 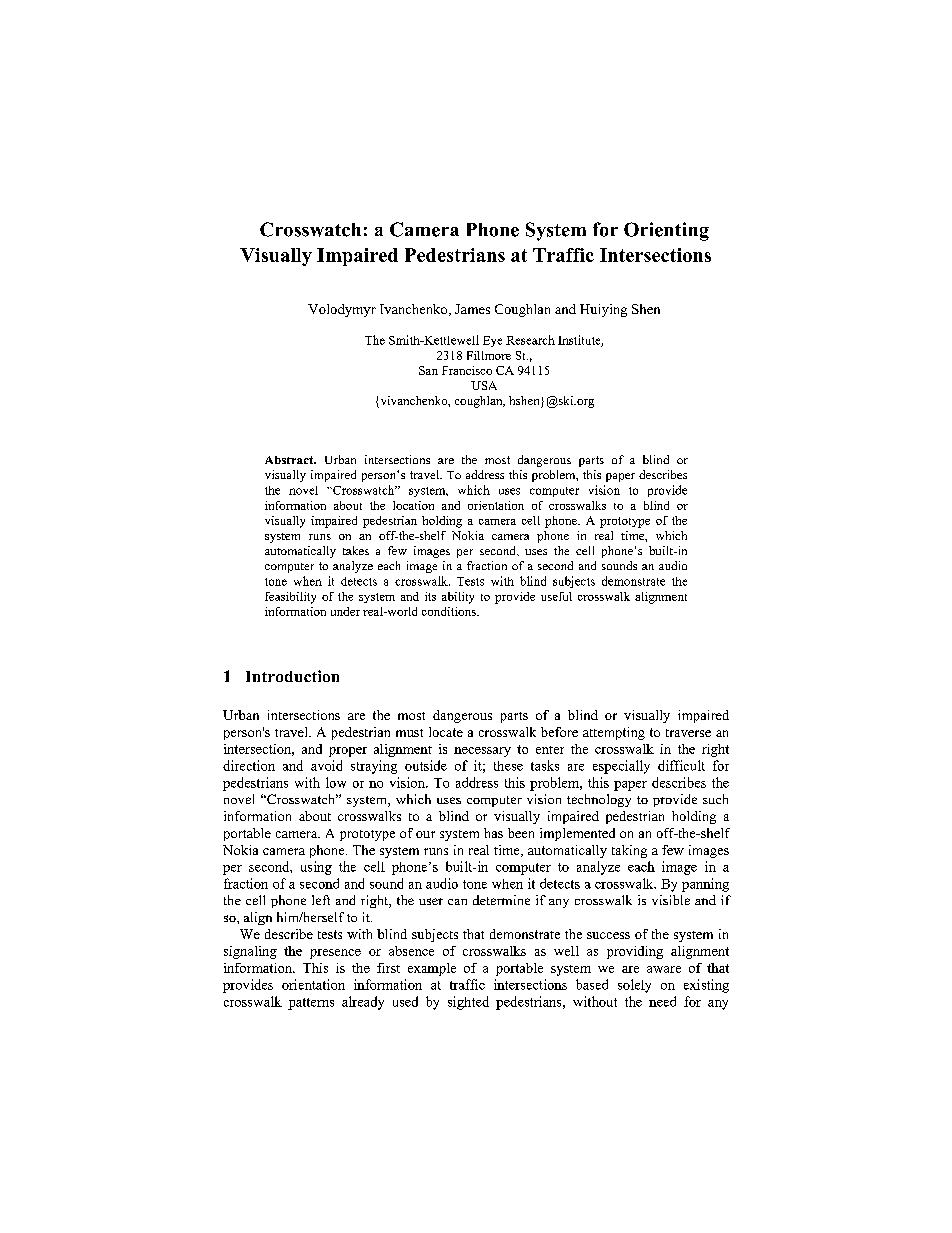 I want to click on Orienting, so click(x=666, y=231).
